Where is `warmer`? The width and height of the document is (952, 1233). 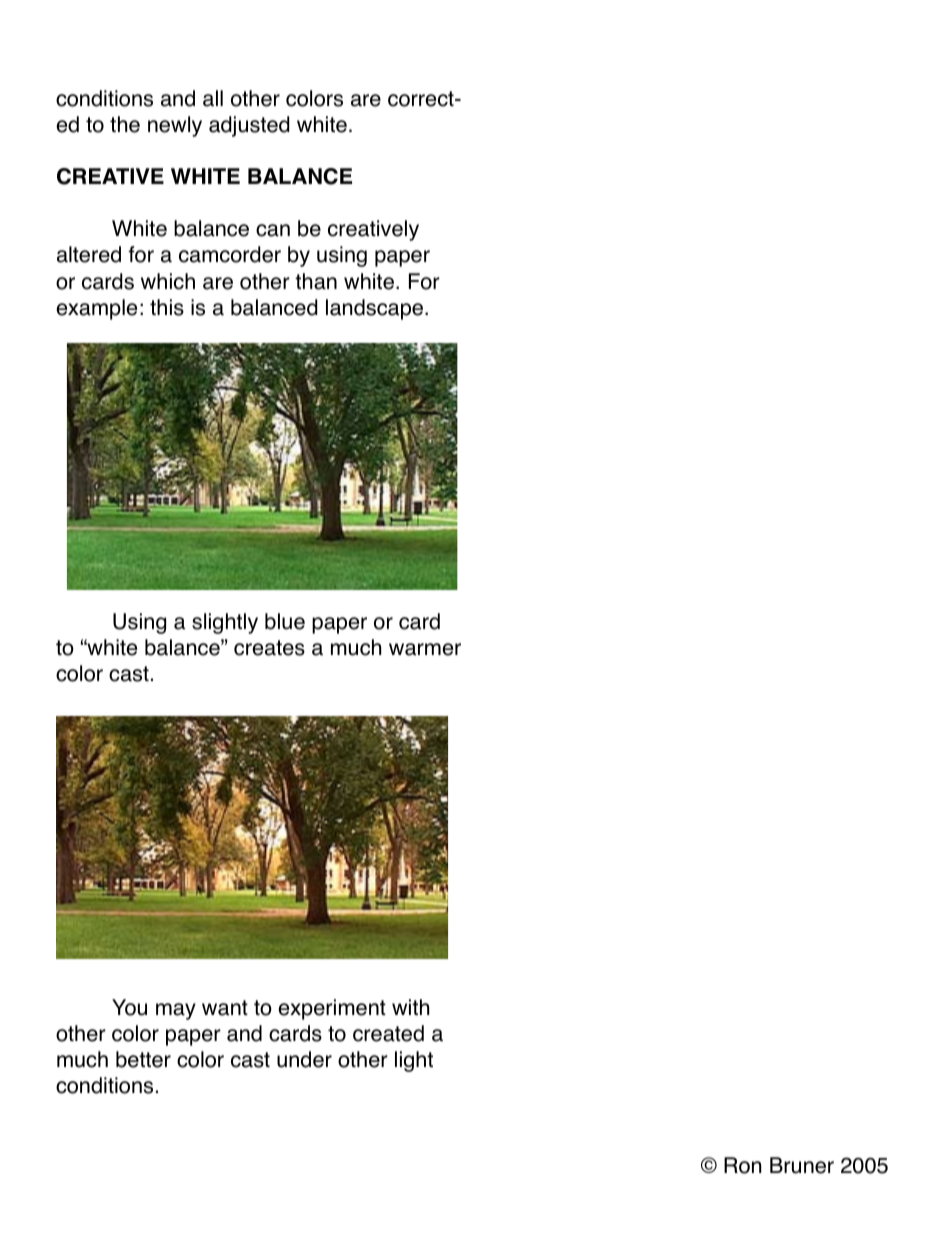
warmer is located at coordinates (425, 649).
